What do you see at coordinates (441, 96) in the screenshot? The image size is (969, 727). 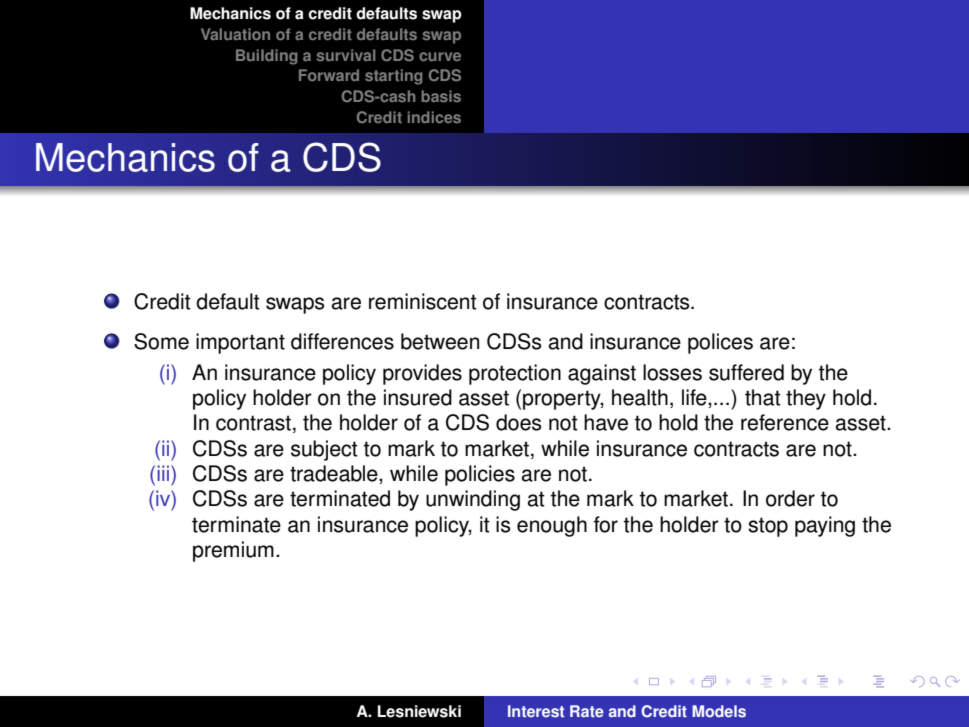 I see `basis` at bounding box center [441, 96].
